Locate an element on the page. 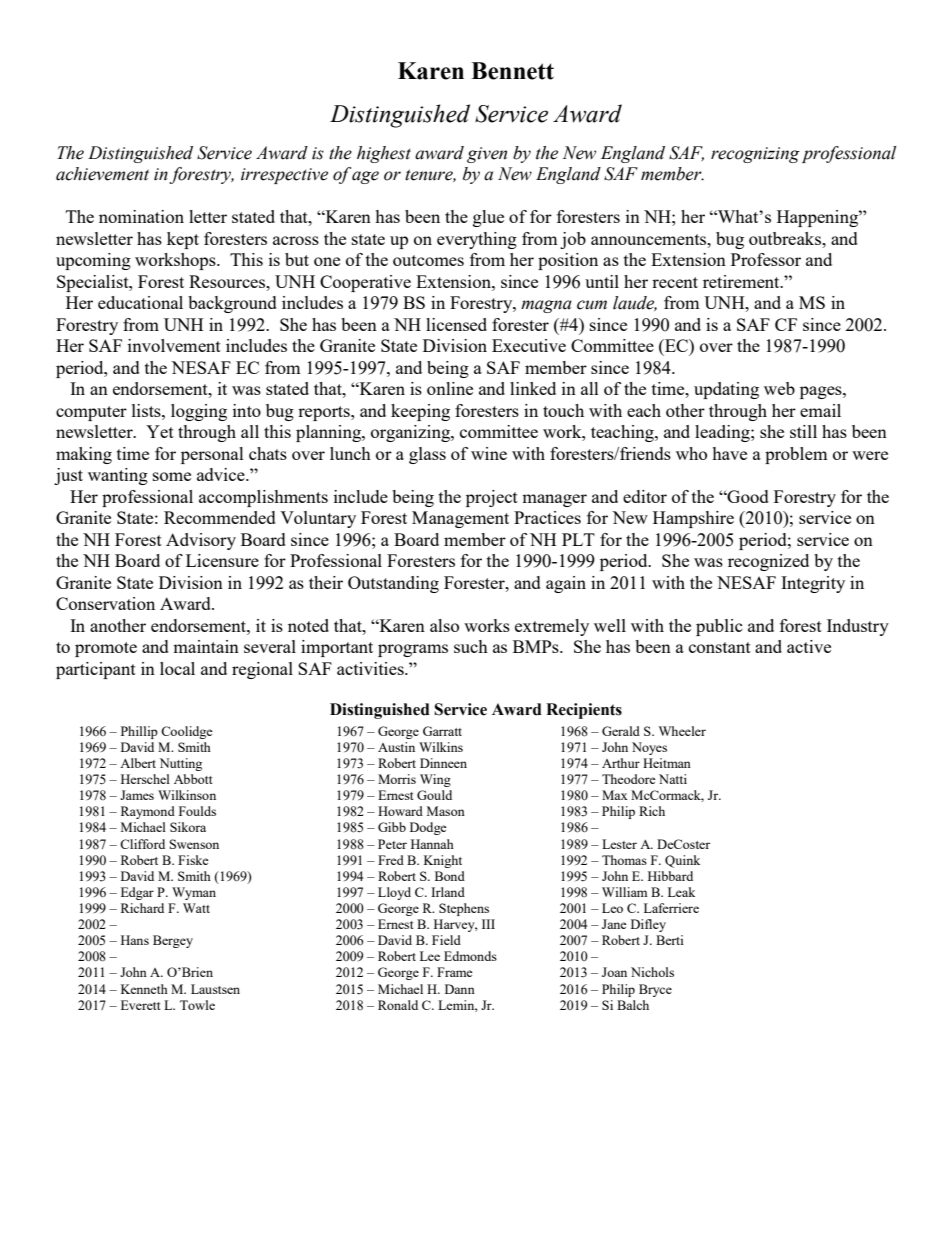  achievement is located at coordinates (102, 174).
